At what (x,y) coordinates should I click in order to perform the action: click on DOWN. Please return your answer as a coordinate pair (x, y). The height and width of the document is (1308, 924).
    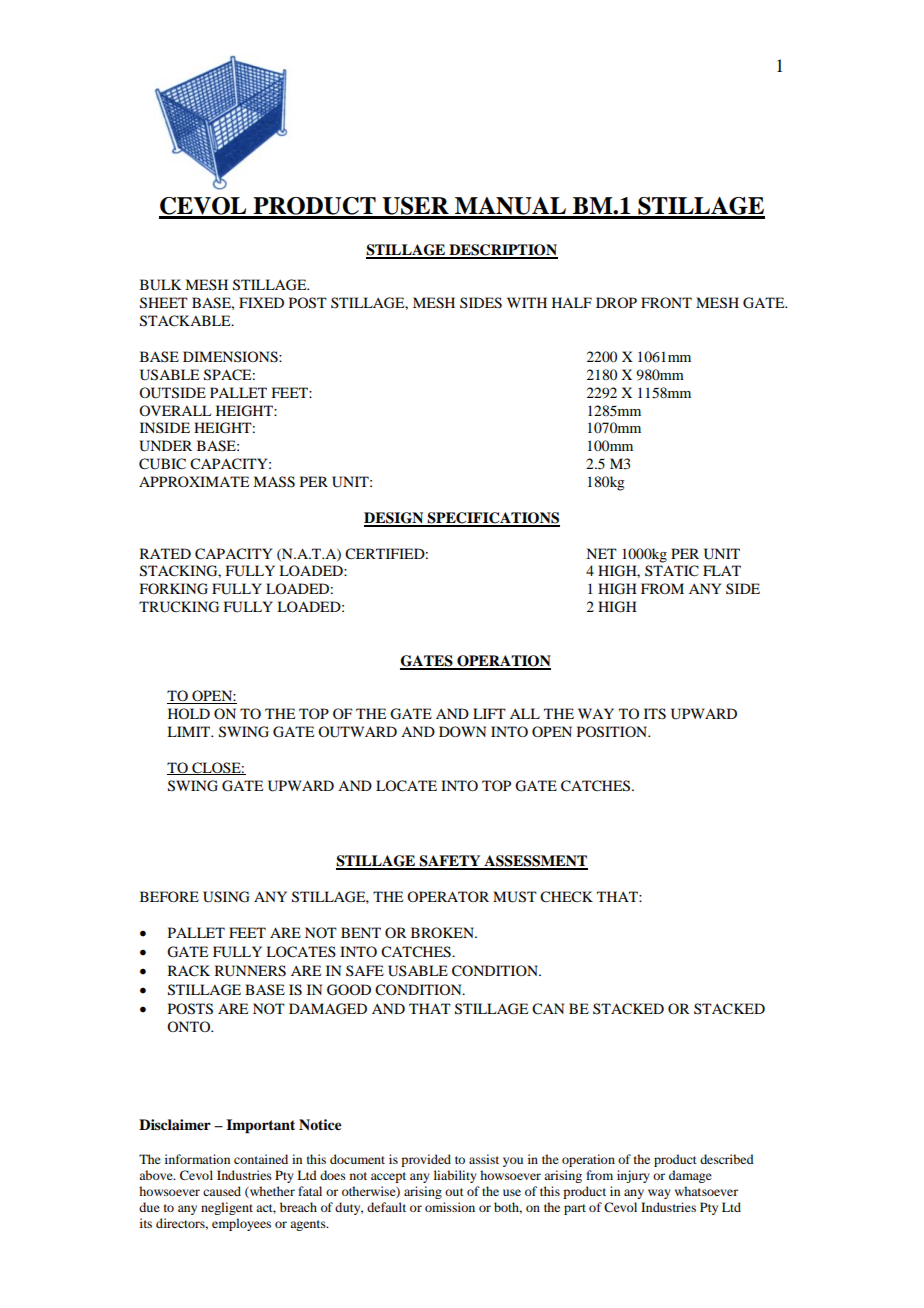
    Looking at the image, I should click on (462, 731).
